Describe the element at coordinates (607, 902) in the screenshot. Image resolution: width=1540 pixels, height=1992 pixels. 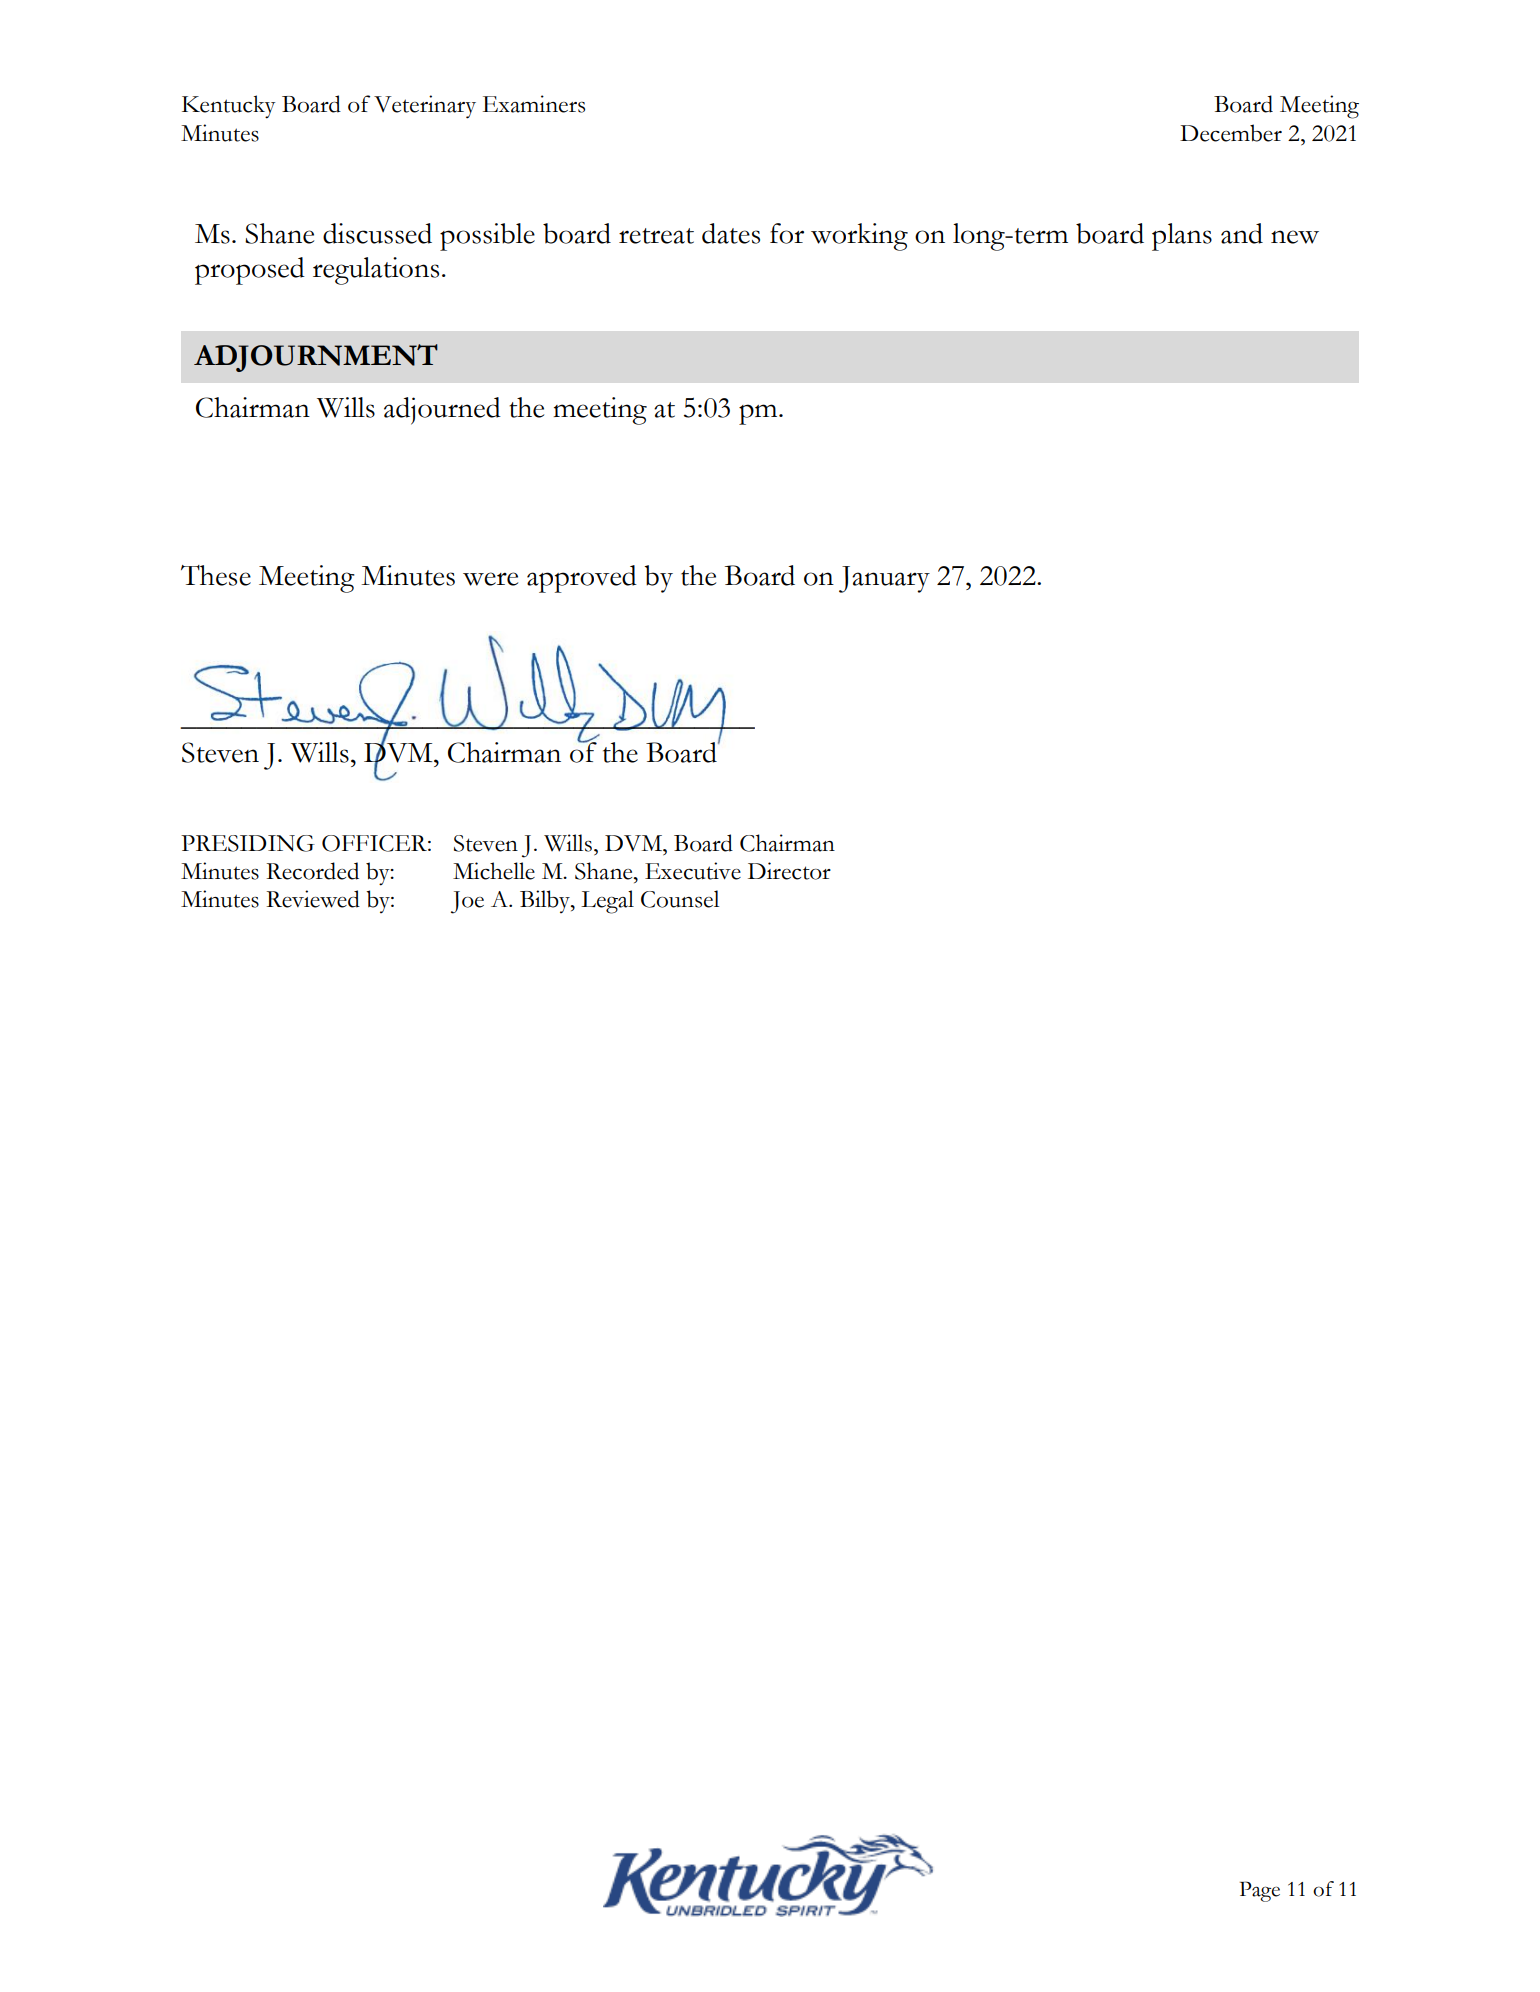
I see `Legal` at that location.
